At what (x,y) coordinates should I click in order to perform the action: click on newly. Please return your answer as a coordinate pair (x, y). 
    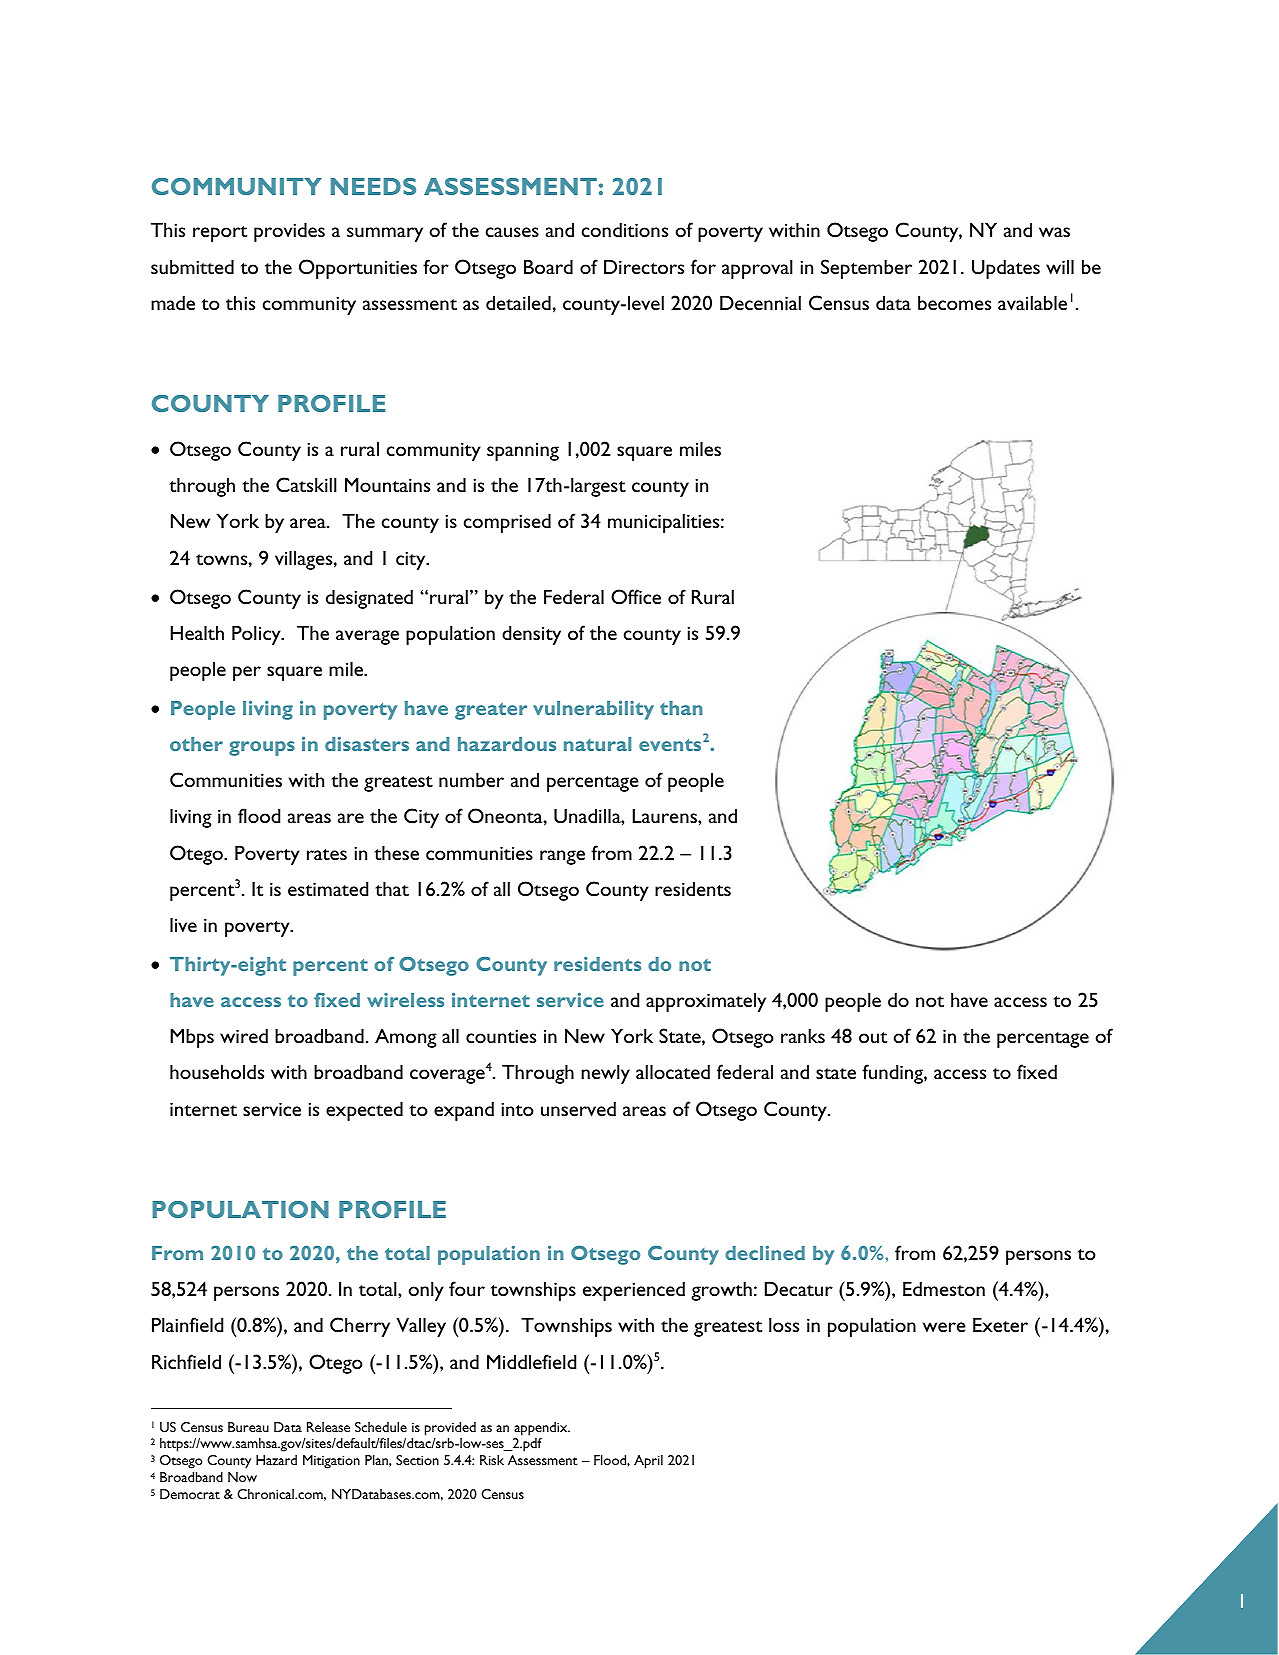
    Looking at the image, I should click on (605, 1074).
